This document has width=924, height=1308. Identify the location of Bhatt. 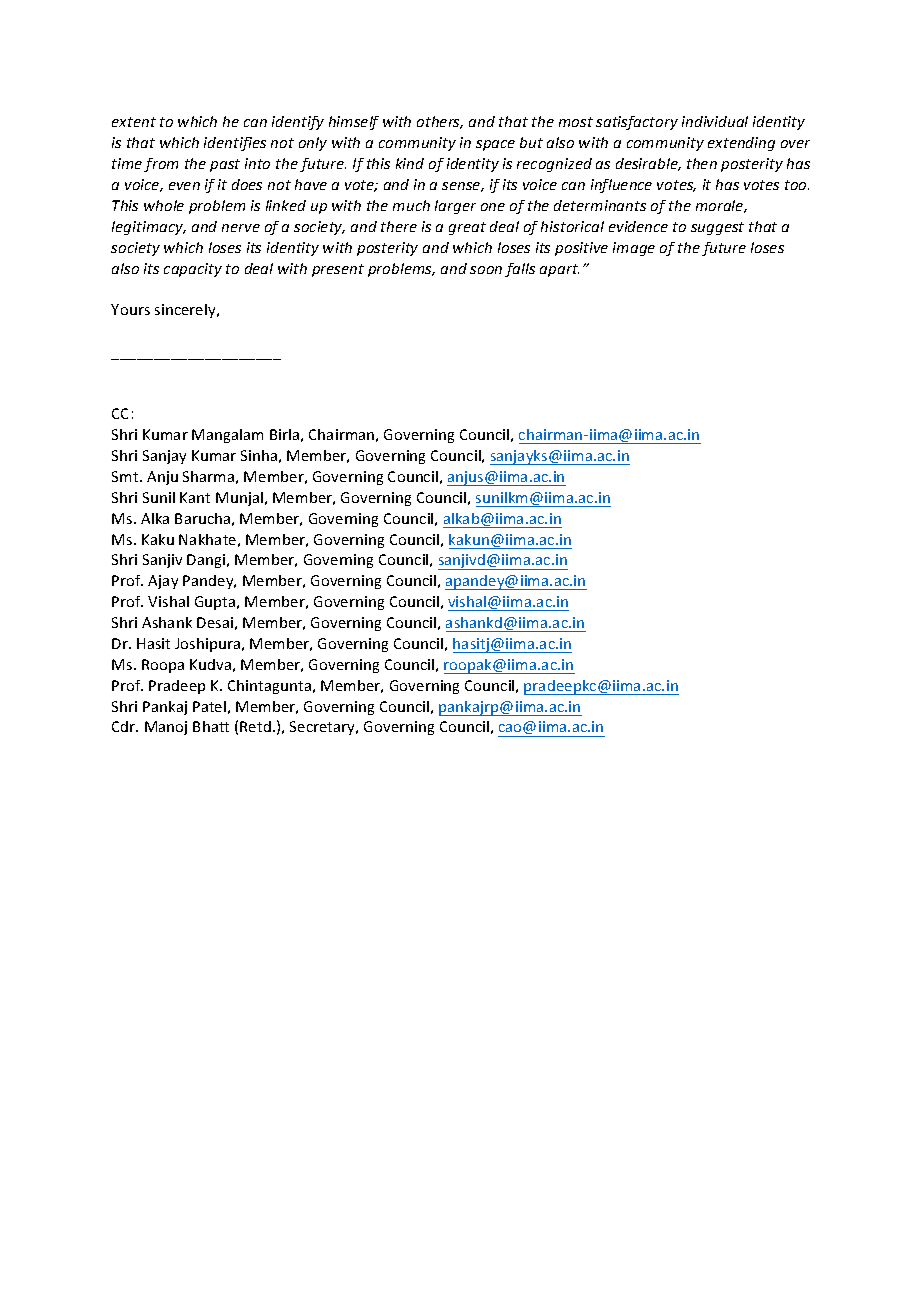
(211, 726).
